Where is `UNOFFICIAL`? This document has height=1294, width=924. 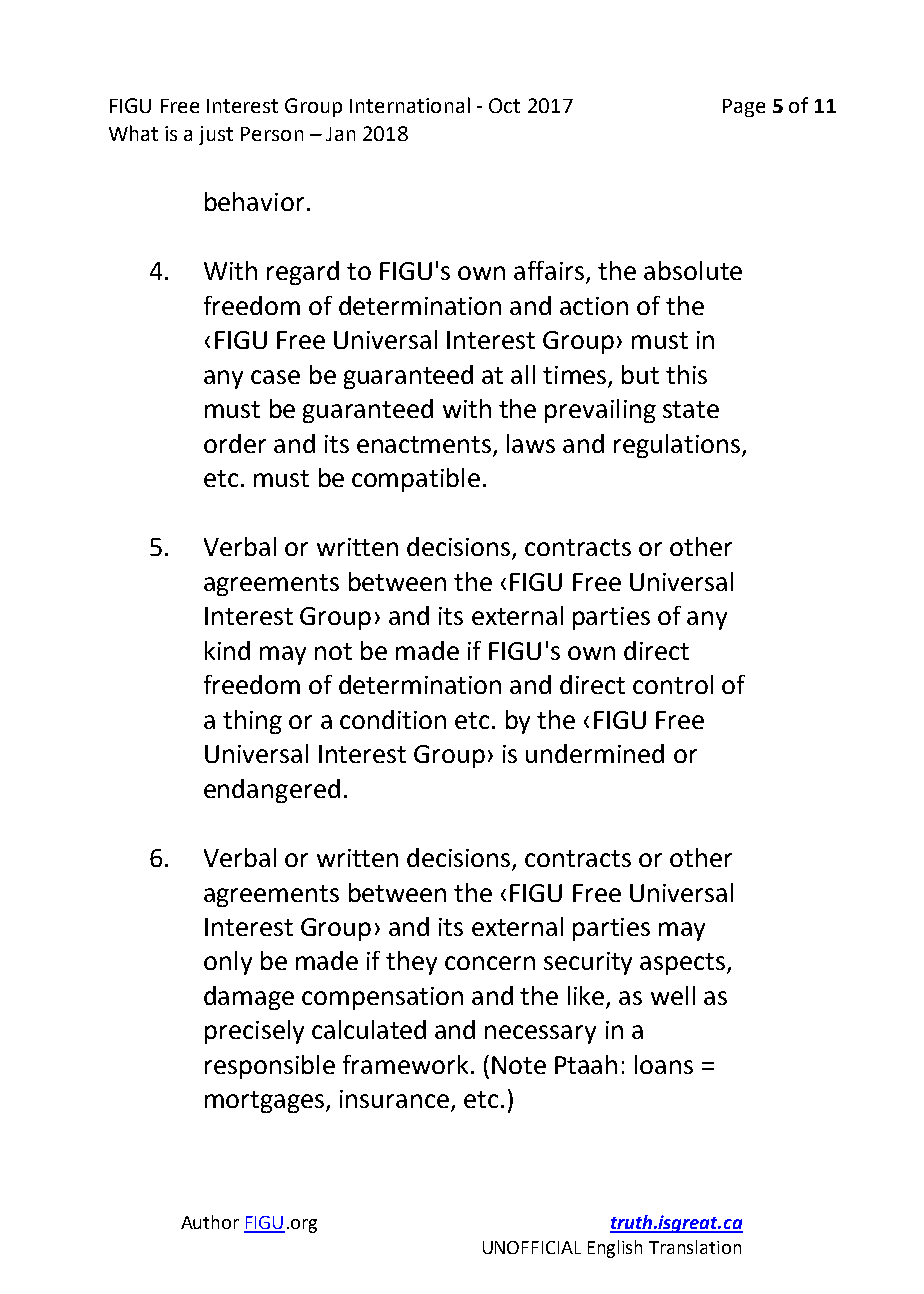
UNOFFICIAL is located at coordinates (532, 1247).
